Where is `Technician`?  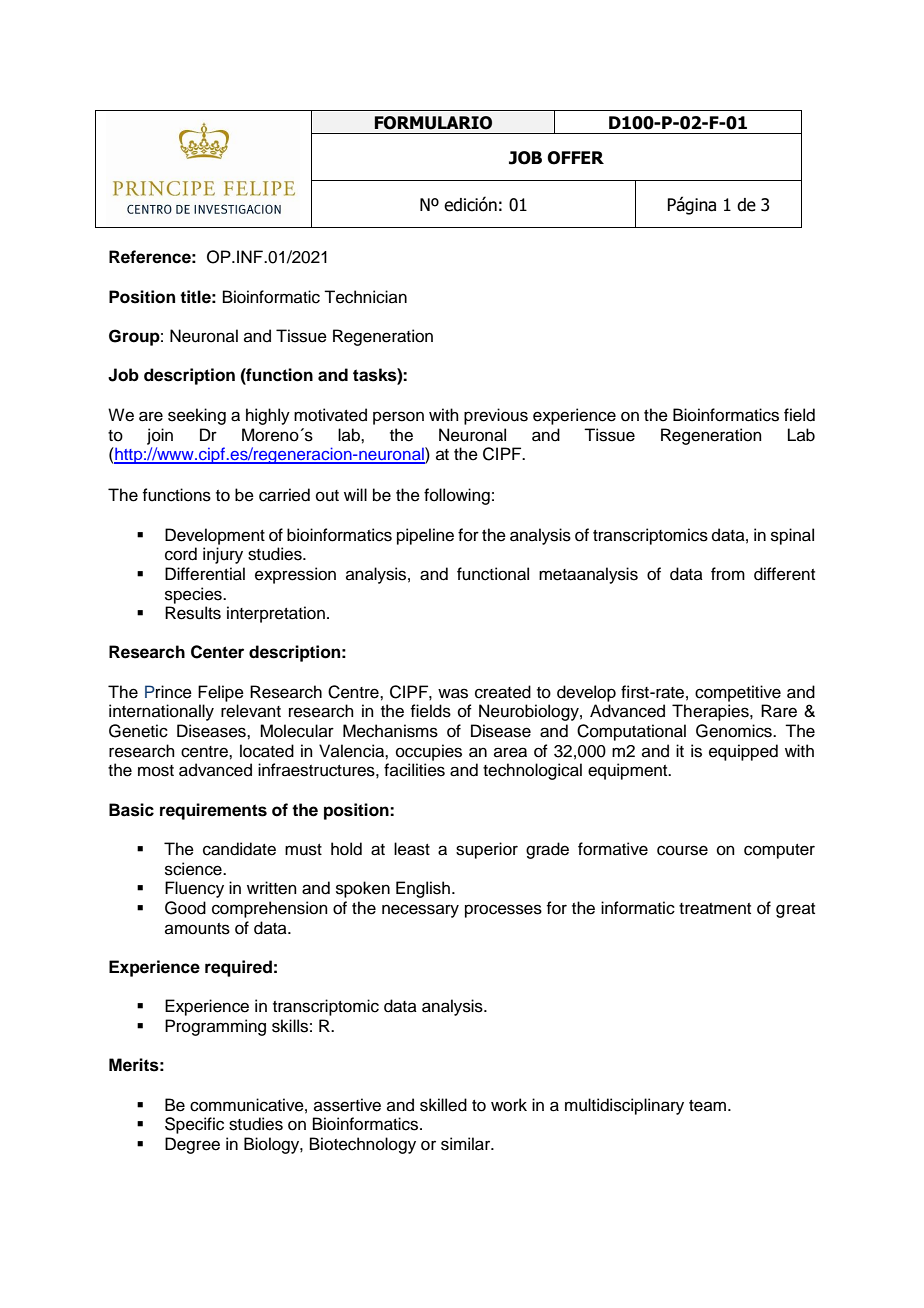
Technician is located at coordinates (365, 297).
